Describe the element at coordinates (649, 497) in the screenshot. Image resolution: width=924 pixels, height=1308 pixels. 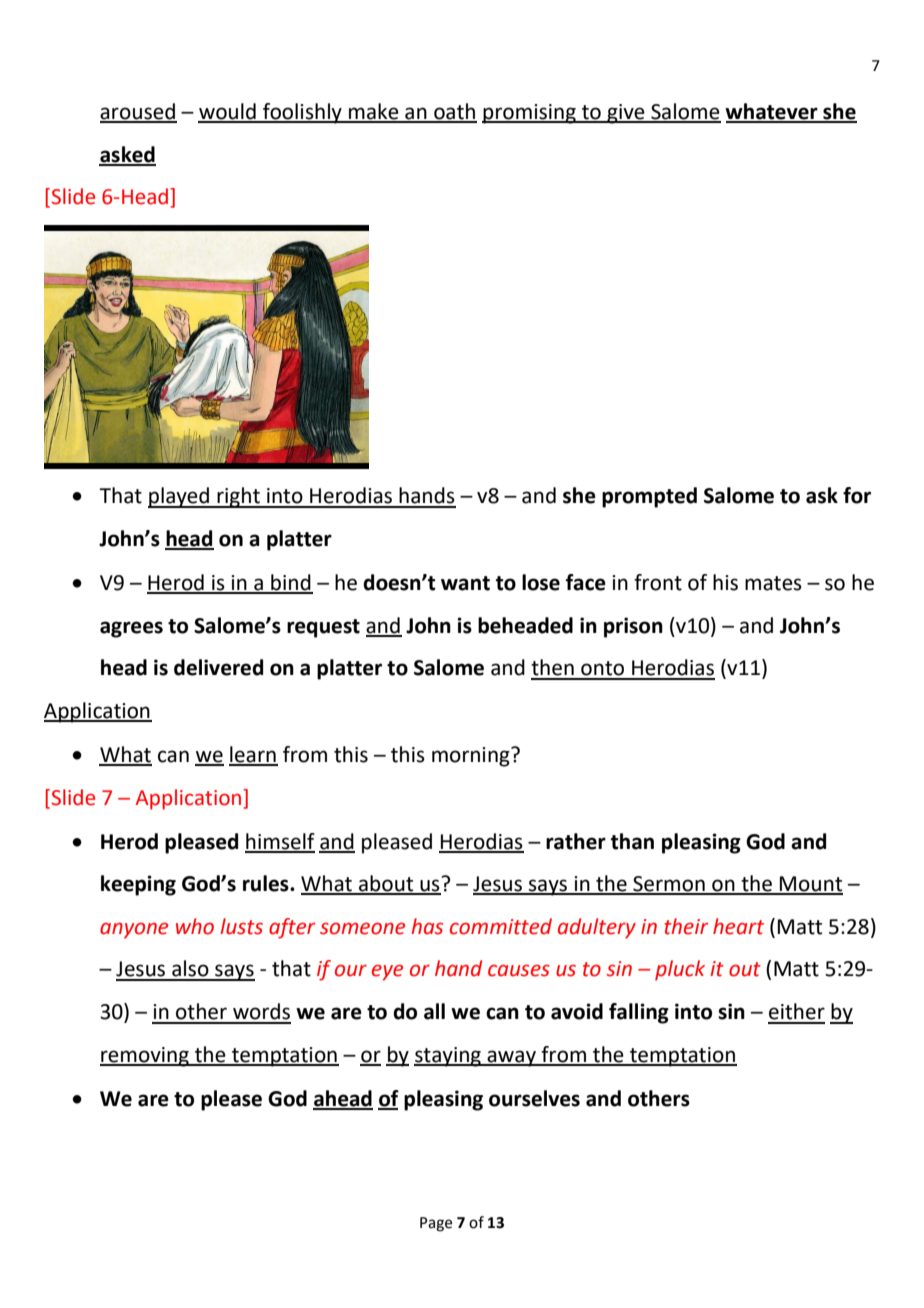
I see `prompted` at that location.
